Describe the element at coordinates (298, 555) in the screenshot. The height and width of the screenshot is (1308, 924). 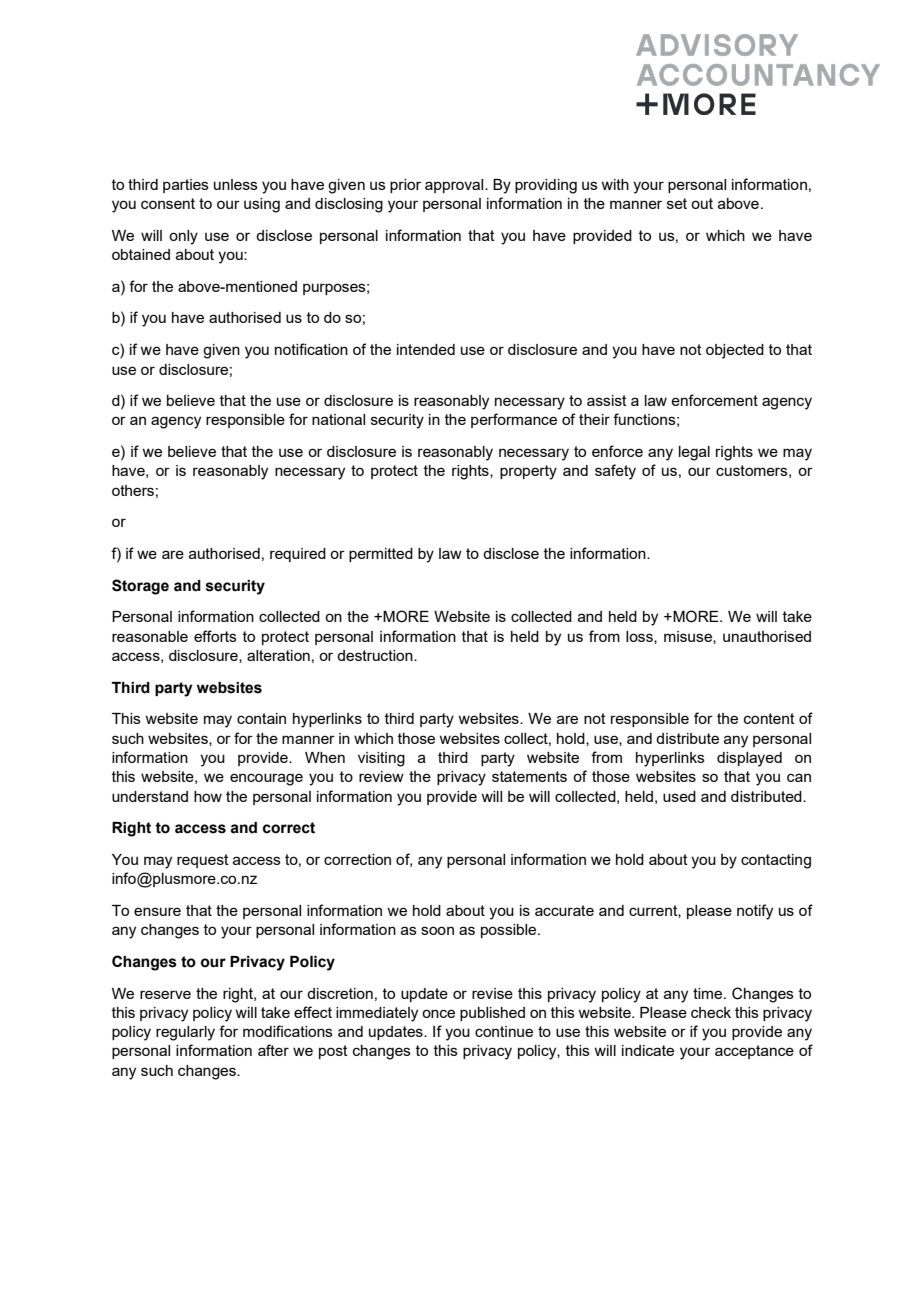
I see `required` at that location.
